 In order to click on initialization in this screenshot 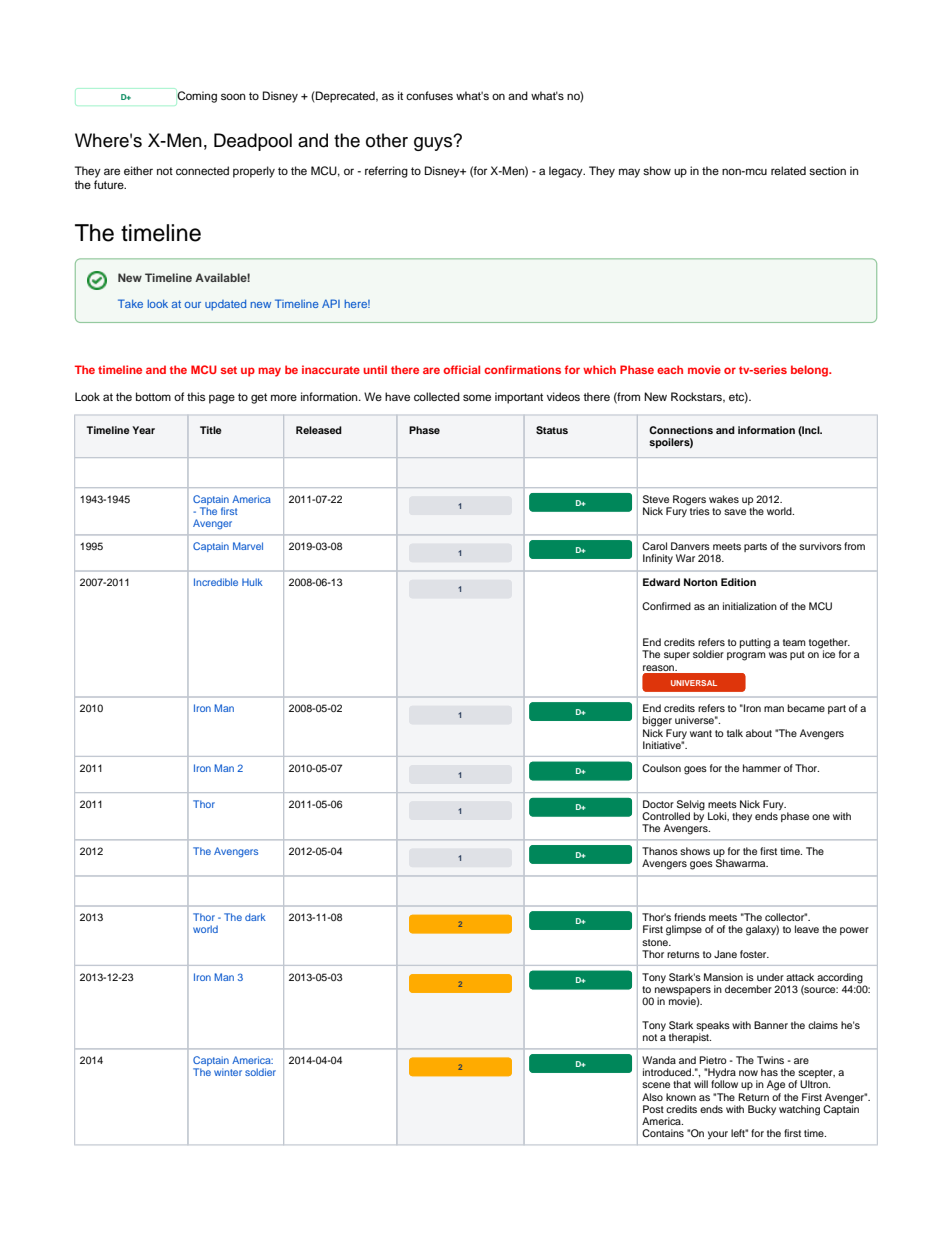, I will do `click(750, 606)`.
